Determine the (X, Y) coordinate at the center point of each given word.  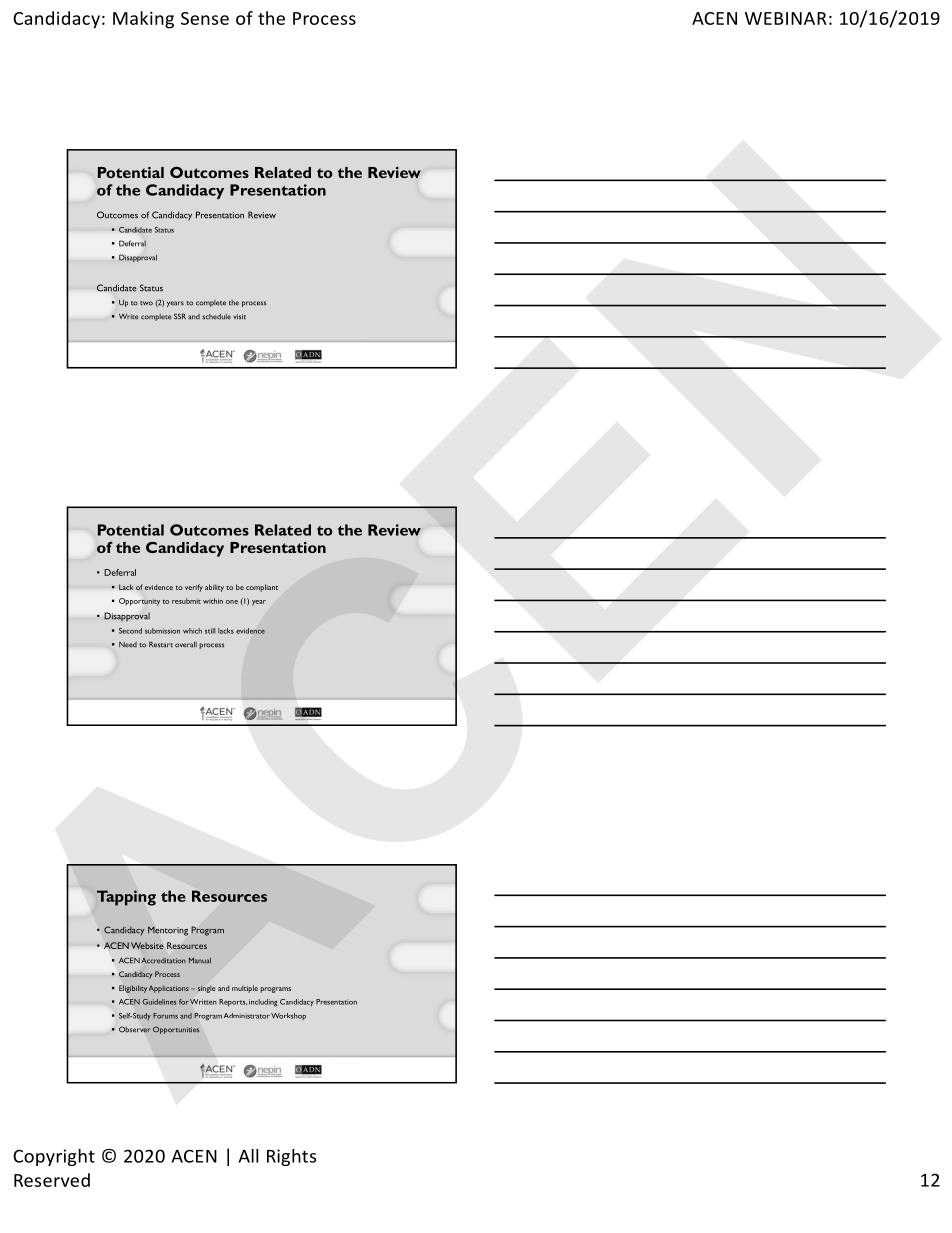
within (213, 601)
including (263, 1003)
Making (143, 20)
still (210, 631)
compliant (262, 588)
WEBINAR (786, 18)
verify (194, 588)
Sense (205, 18)
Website (147, 945)
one (232, 602)
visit (239, 317)
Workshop (288, 1016)
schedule (216, 317)
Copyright (54, 1157)
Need (128, 645)
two (146, 303)
